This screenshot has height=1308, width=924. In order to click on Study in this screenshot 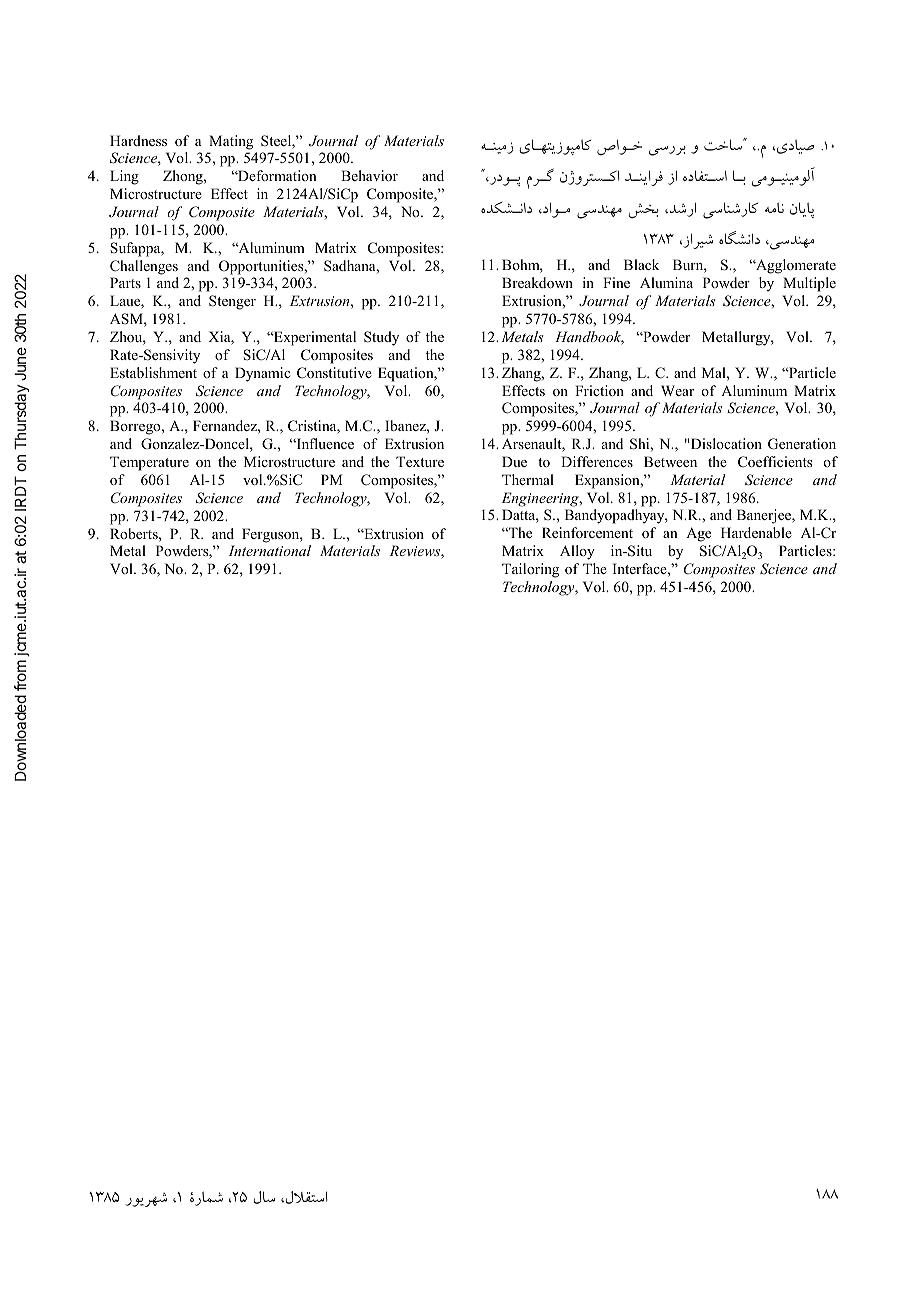, I will do `click(381, 338)`.
